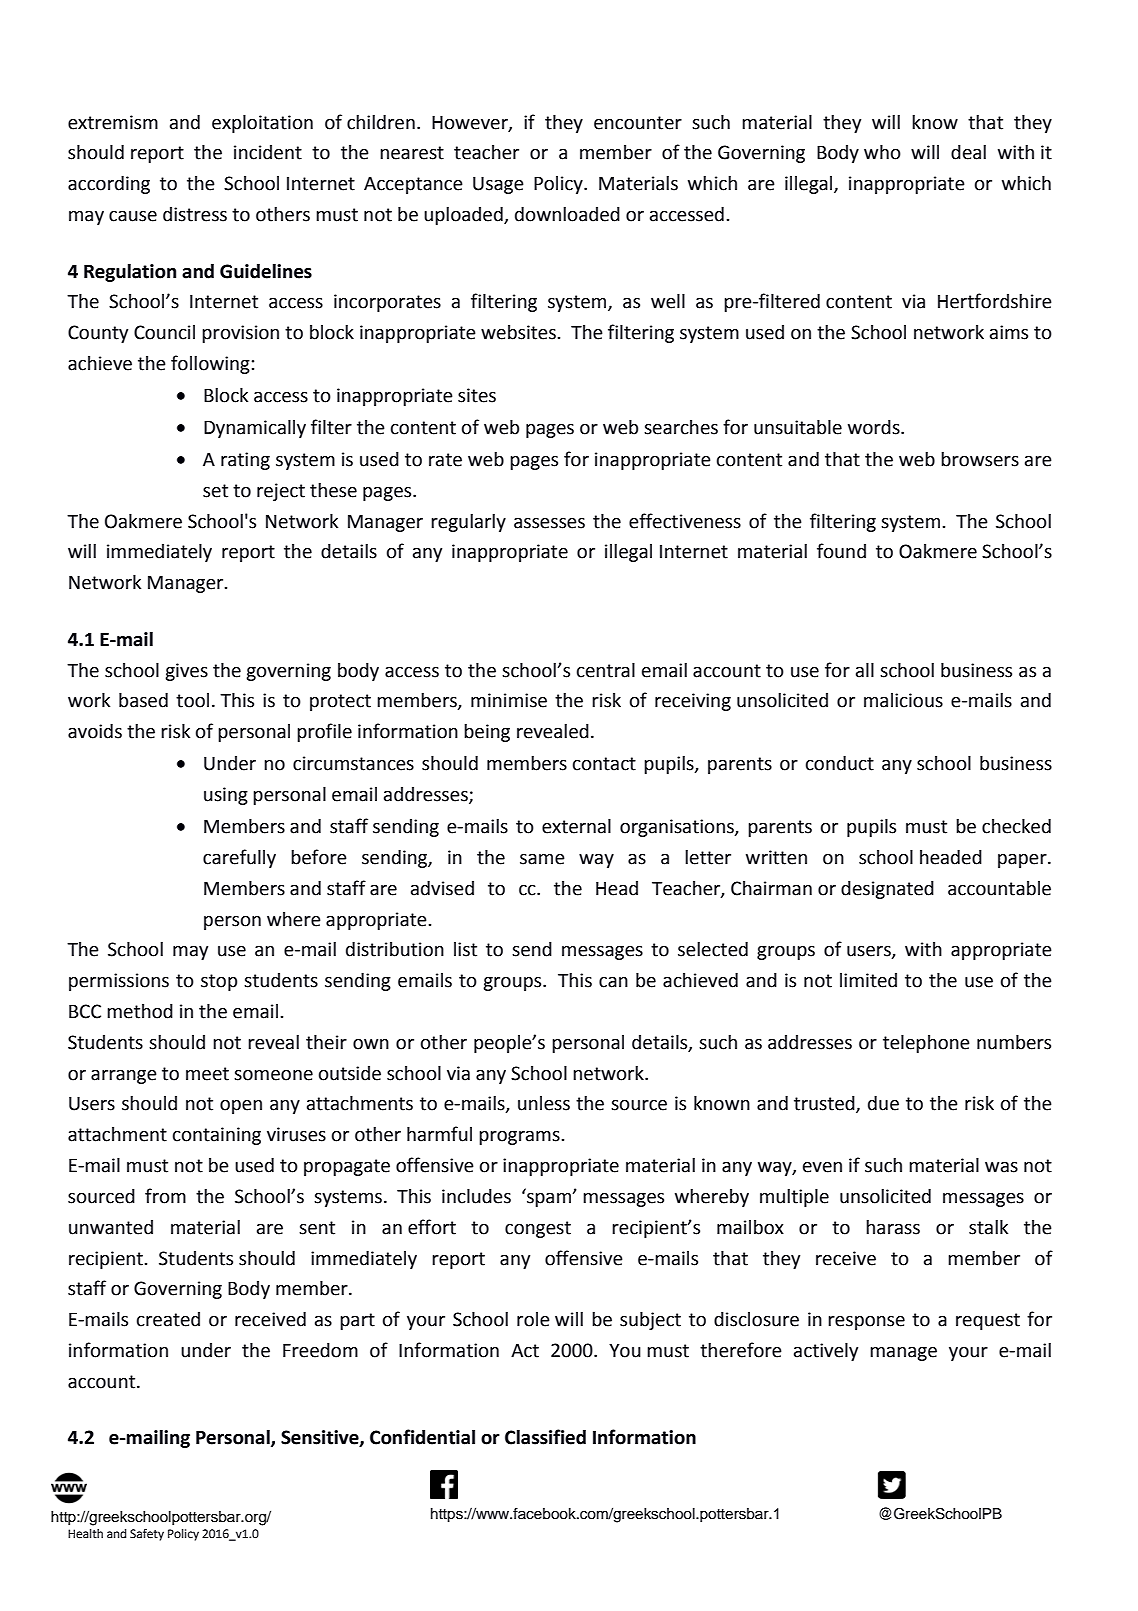 Image resolution: width=1138 pixels, height=1611 pixels. What do you see at coordinates (576, 826) in the screenshot?
I see `external` at bounding box center [576, 826].
